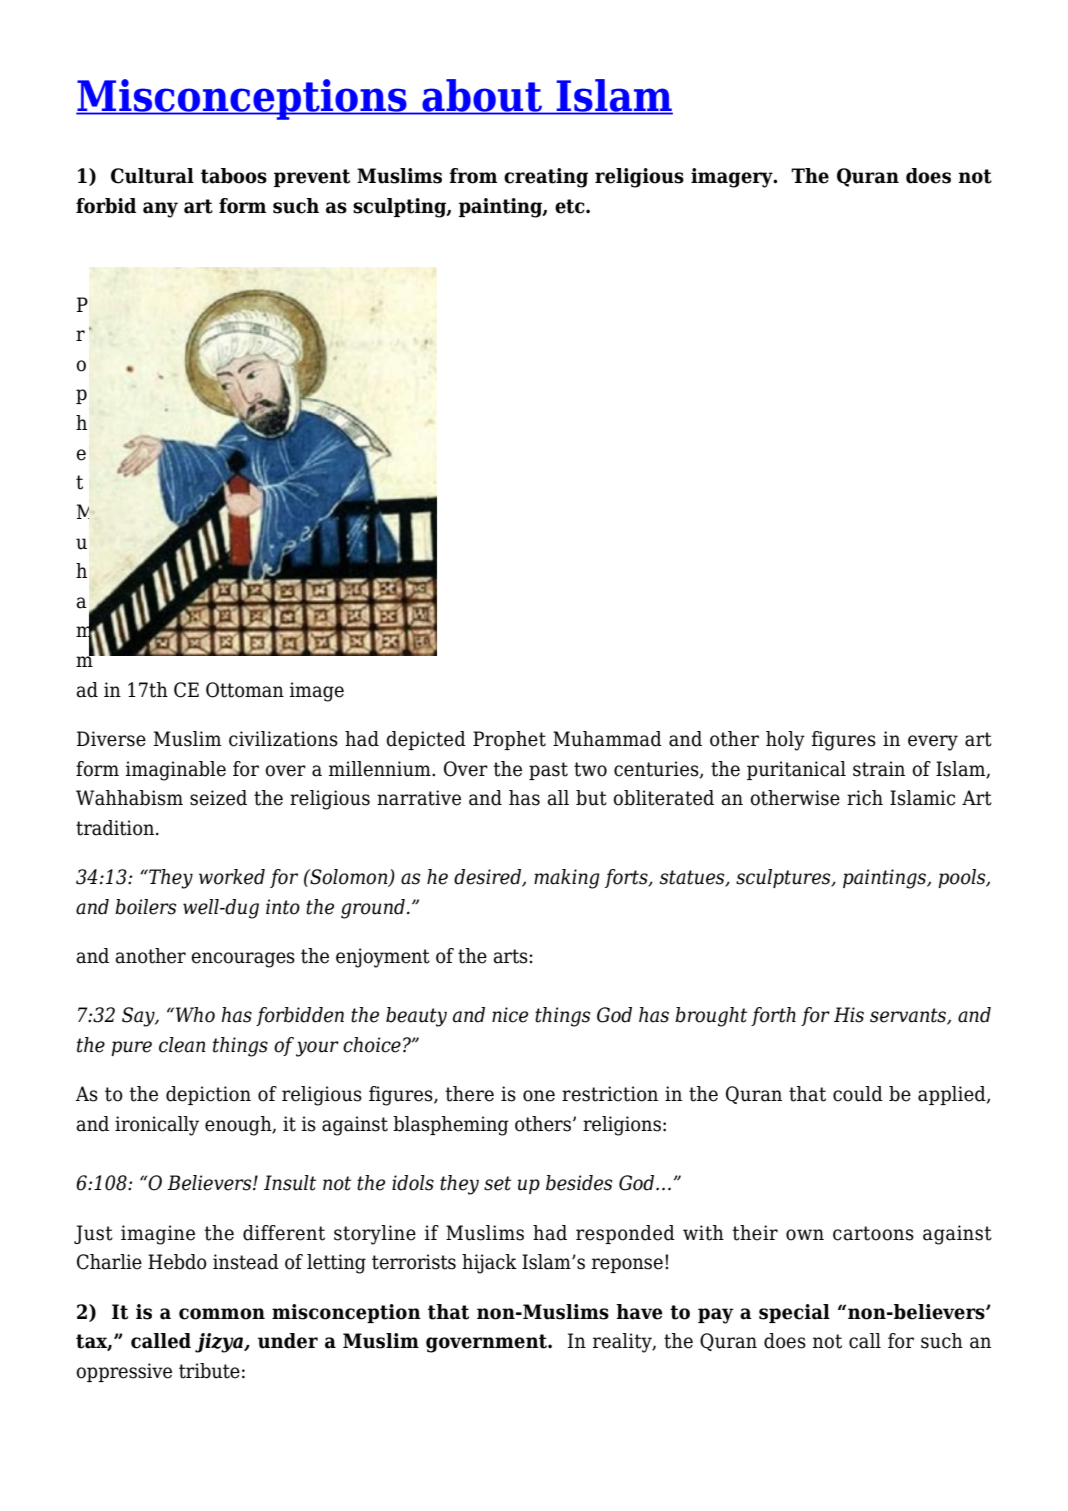 Image resolution: width=1068 pixels, height=1511 pixels. Describe the element at coordinates (176, 771) in the image. I see `imaginable` at that location.
